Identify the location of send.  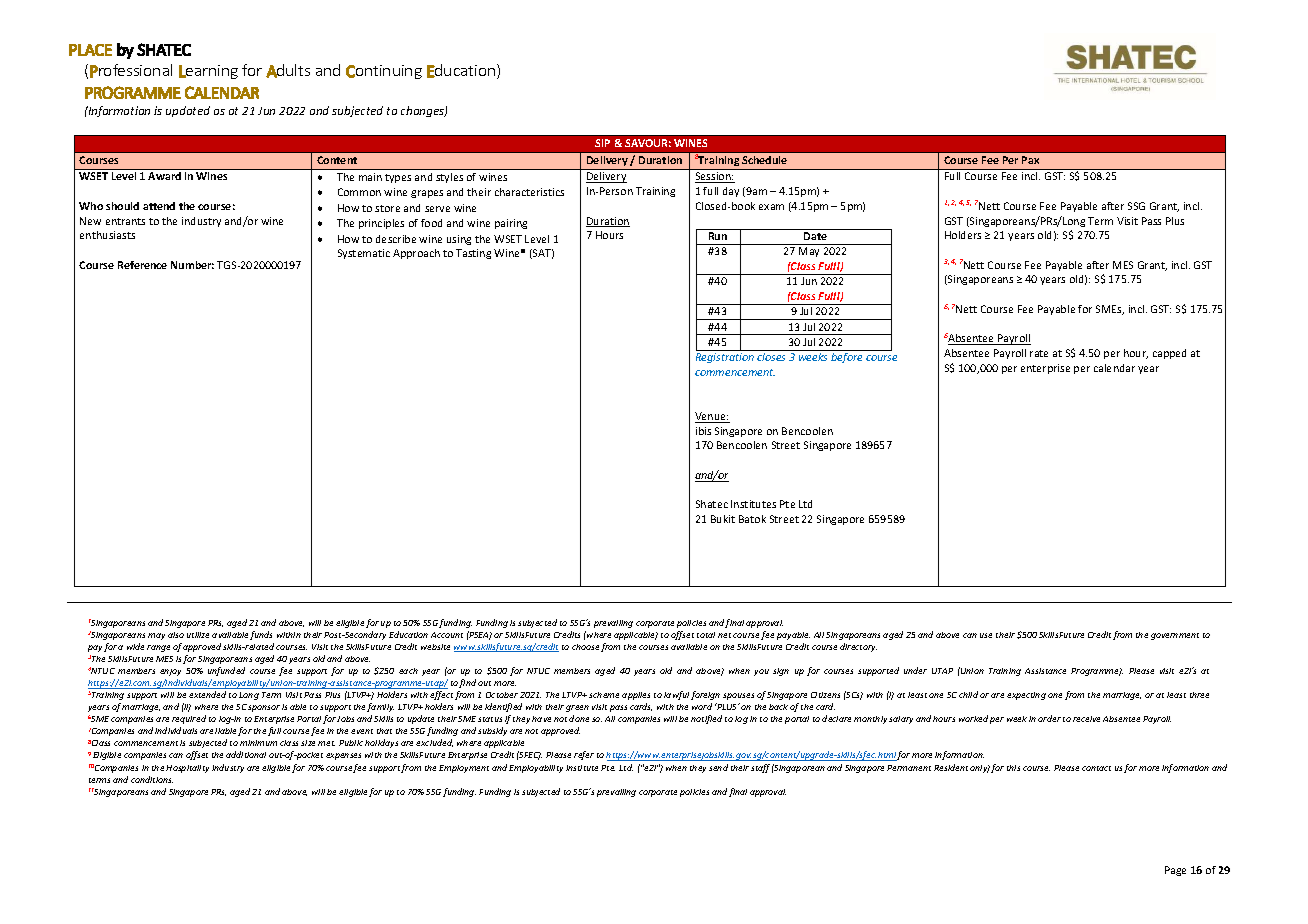
(718, 767).
